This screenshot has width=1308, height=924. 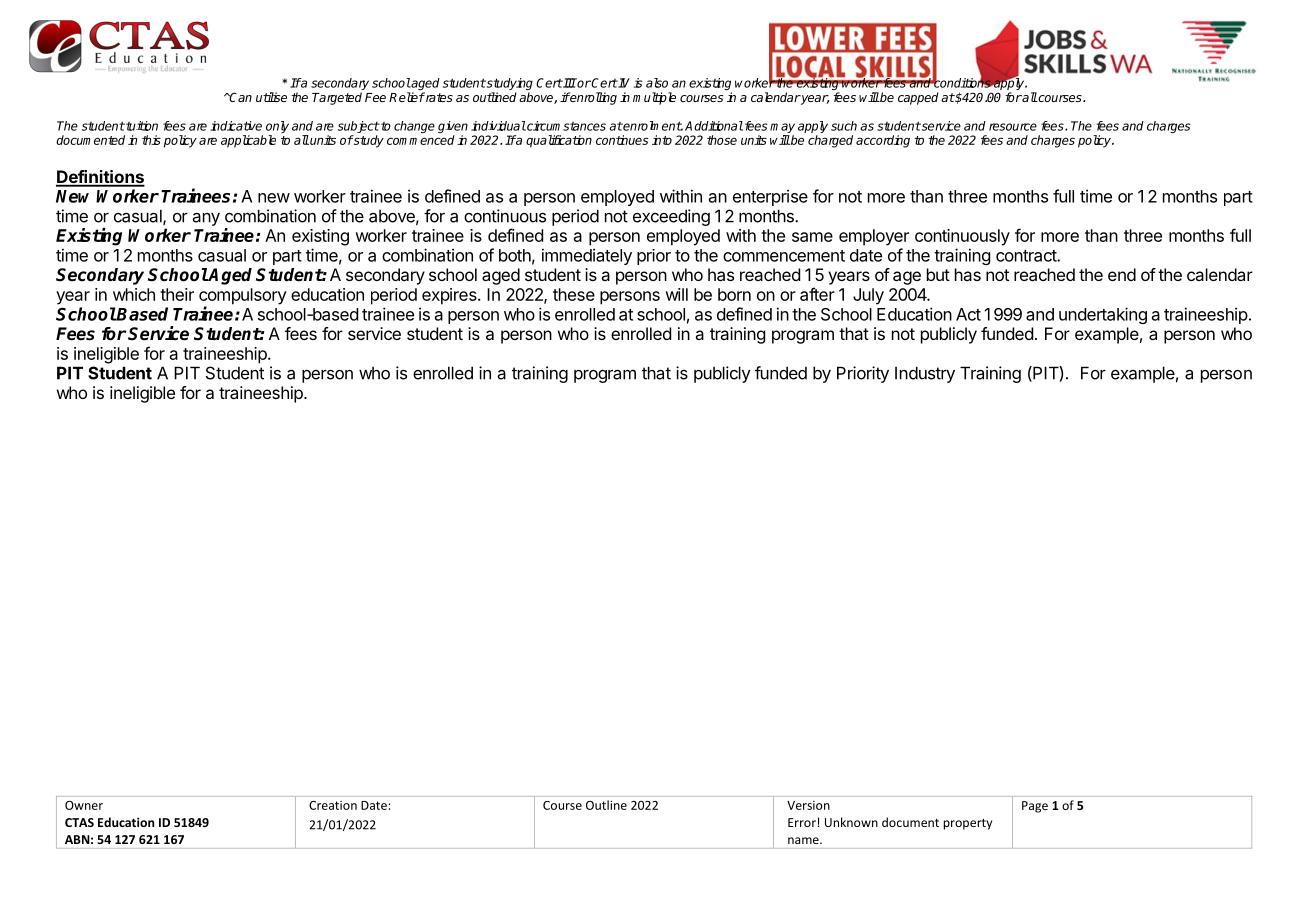 What do you see at coordinates (177, 294) in the screenshot?
I see `their` at bounding box center [177, 294].
